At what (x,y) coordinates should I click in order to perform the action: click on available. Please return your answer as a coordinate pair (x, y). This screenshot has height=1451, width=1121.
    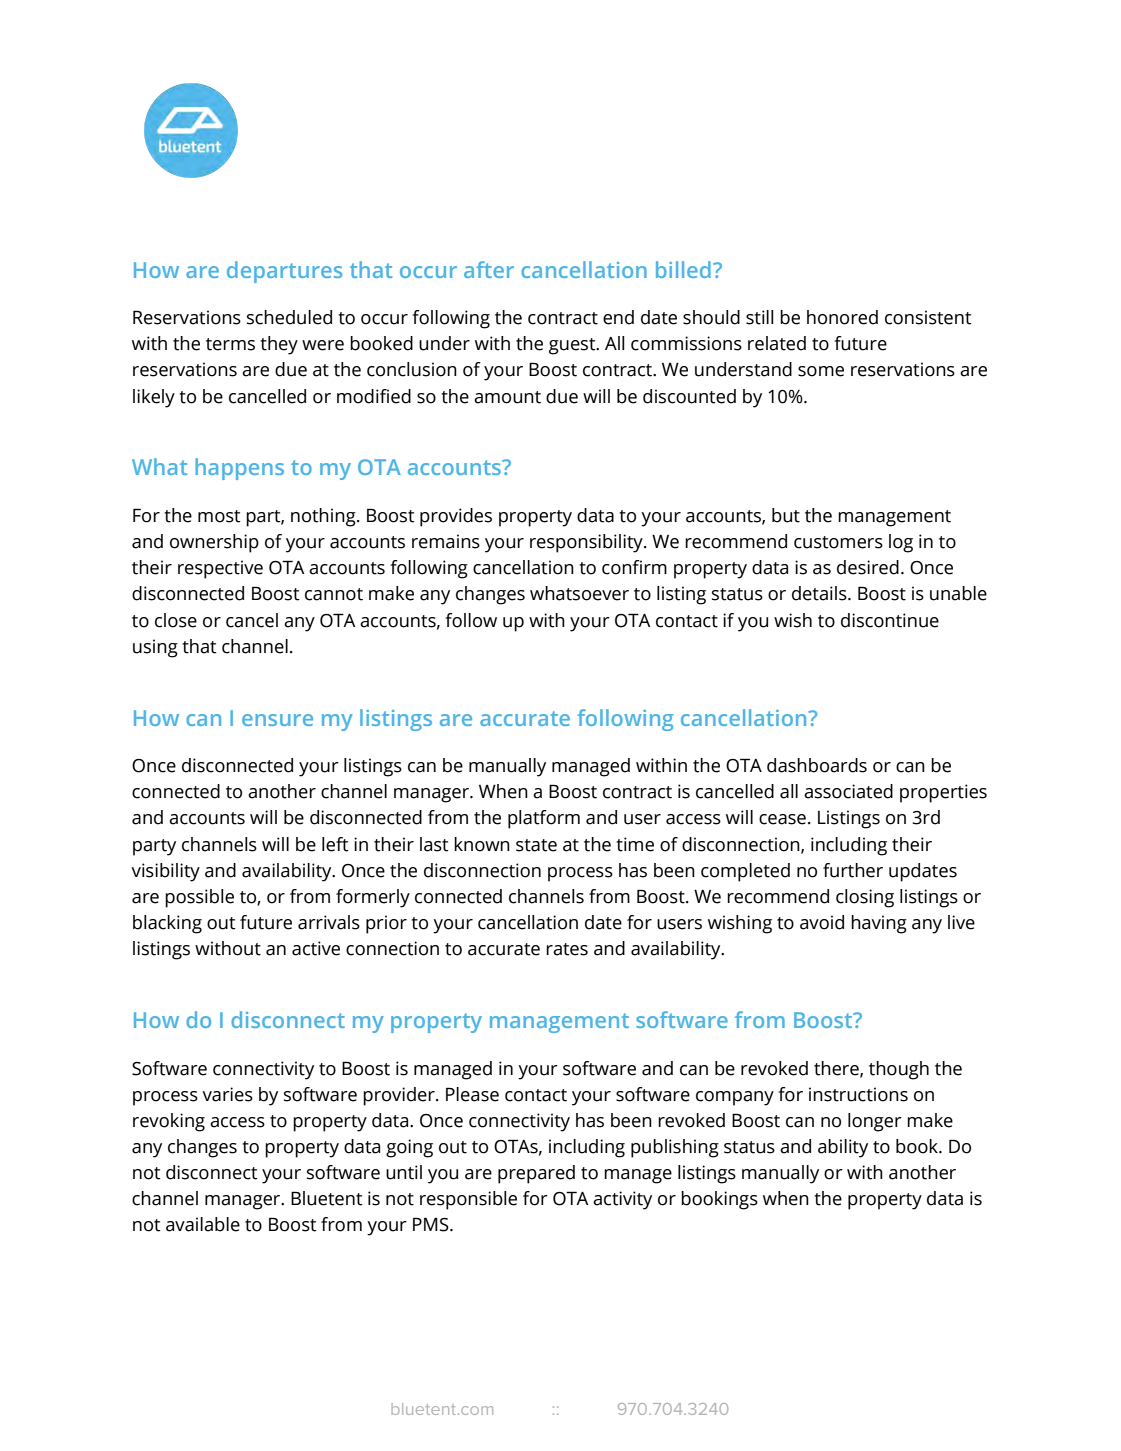
    Looking at the image, I should click on (203, 1224).
